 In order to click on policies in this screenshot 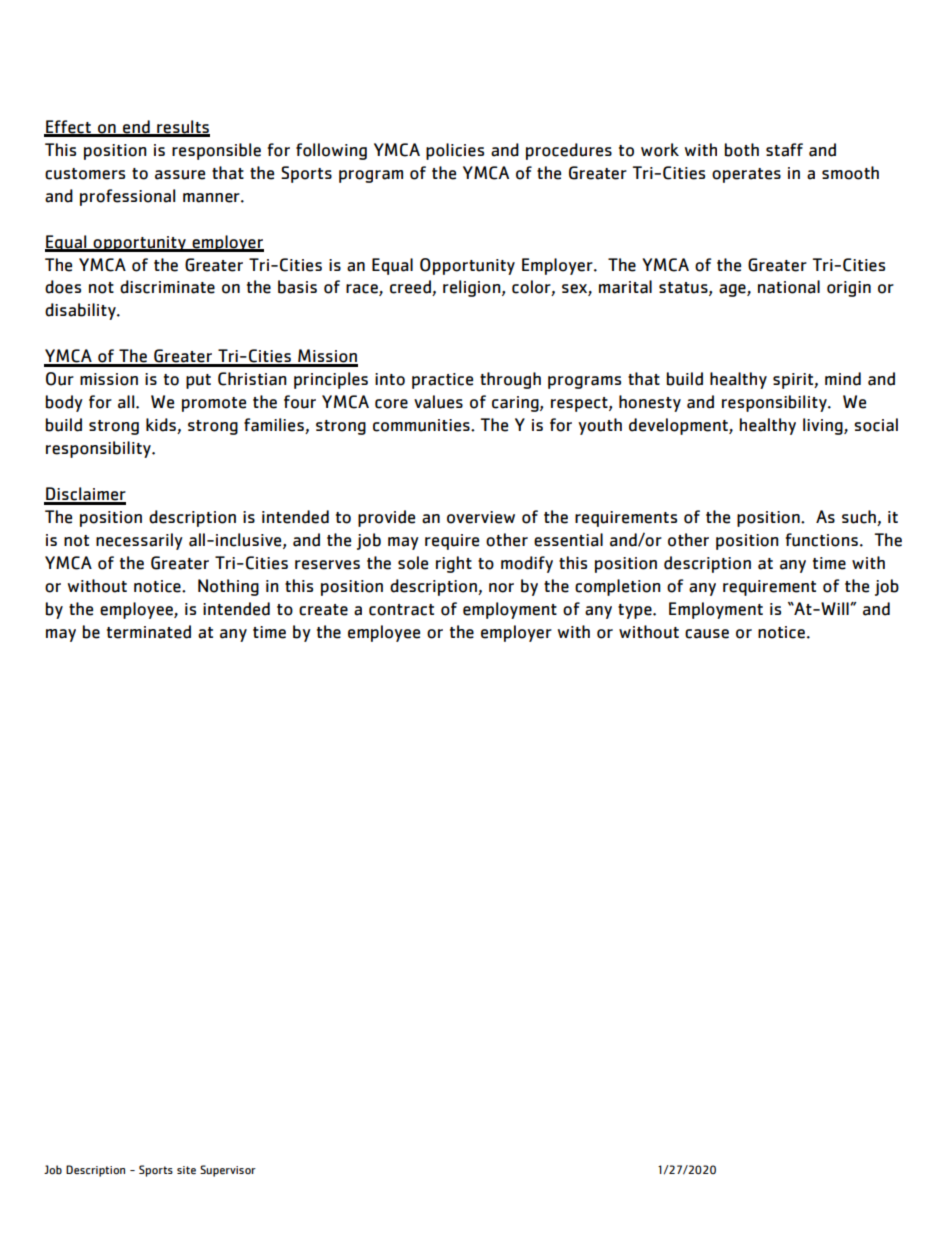, I will do `click(455, 151)`.
